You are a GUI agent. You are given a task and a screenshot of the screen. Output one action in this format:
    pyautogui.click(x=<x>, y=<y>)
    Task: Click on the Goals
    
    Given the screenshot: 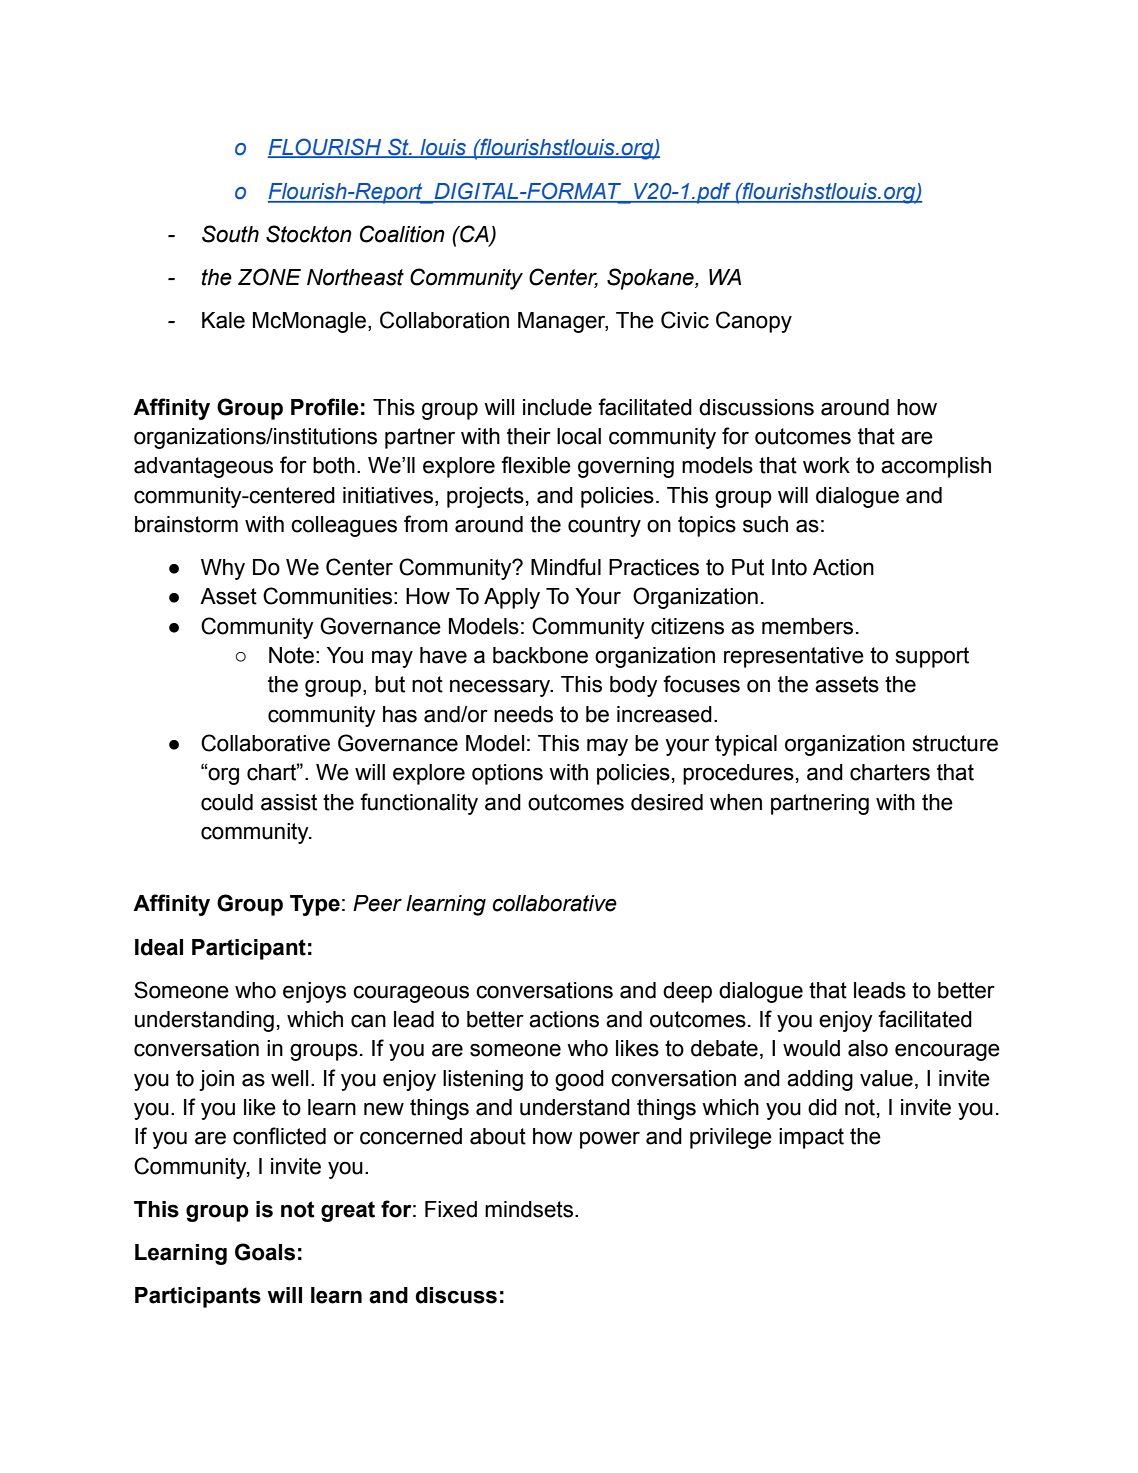 What is the action you would take?
    pyautogui.click(x=265, y=1252)
